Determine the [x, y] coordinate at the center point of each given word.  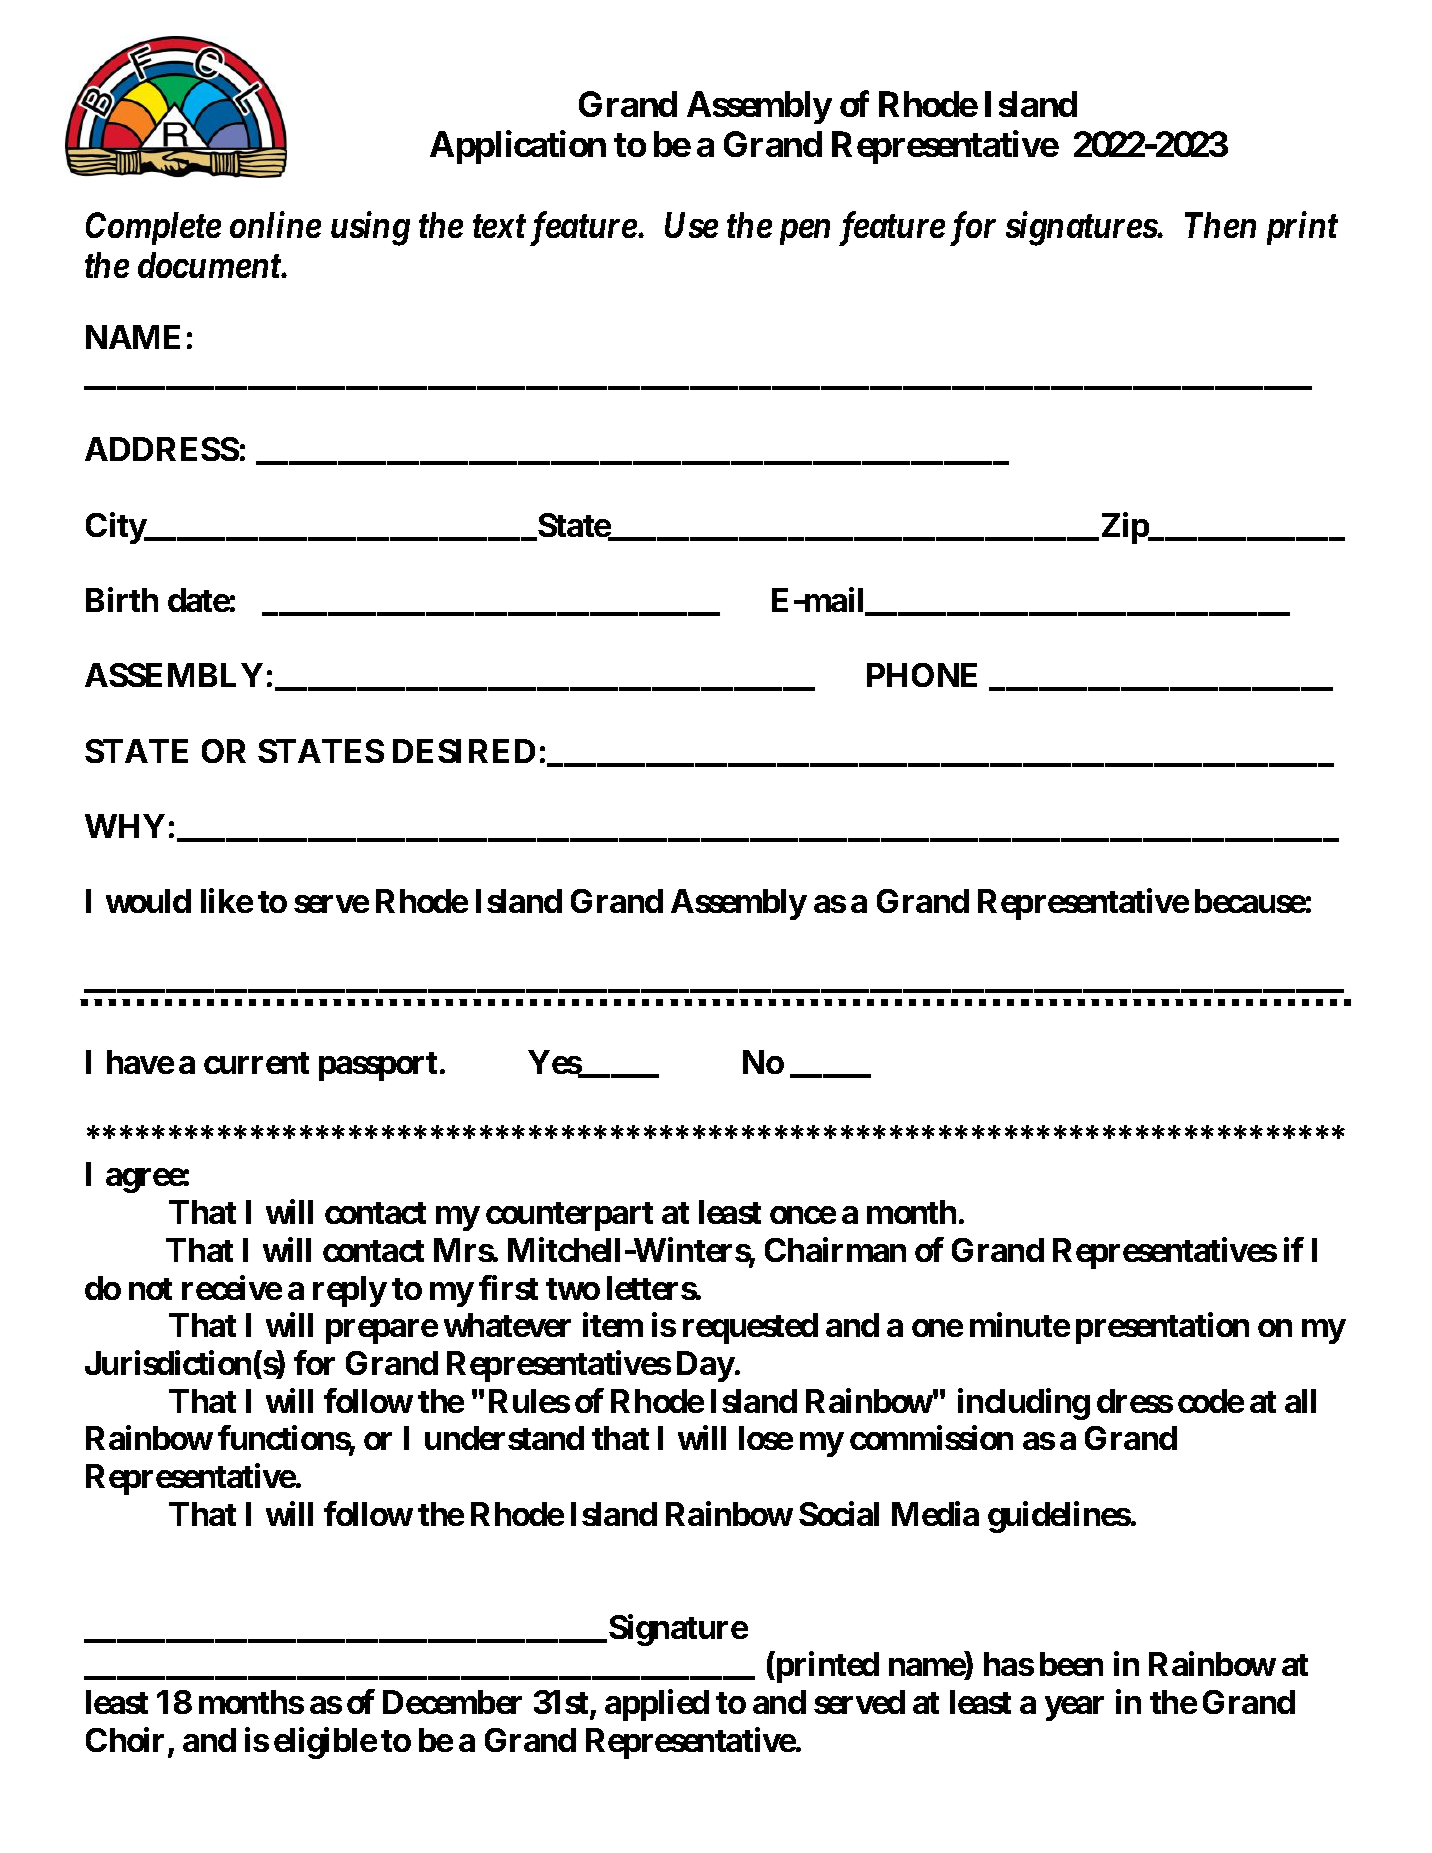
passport [378, 1066]
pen [805, 232]
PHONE [922, 675]
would [148, 901]
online [275, 224]
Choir [127, 1741]
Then [1220, 225]
